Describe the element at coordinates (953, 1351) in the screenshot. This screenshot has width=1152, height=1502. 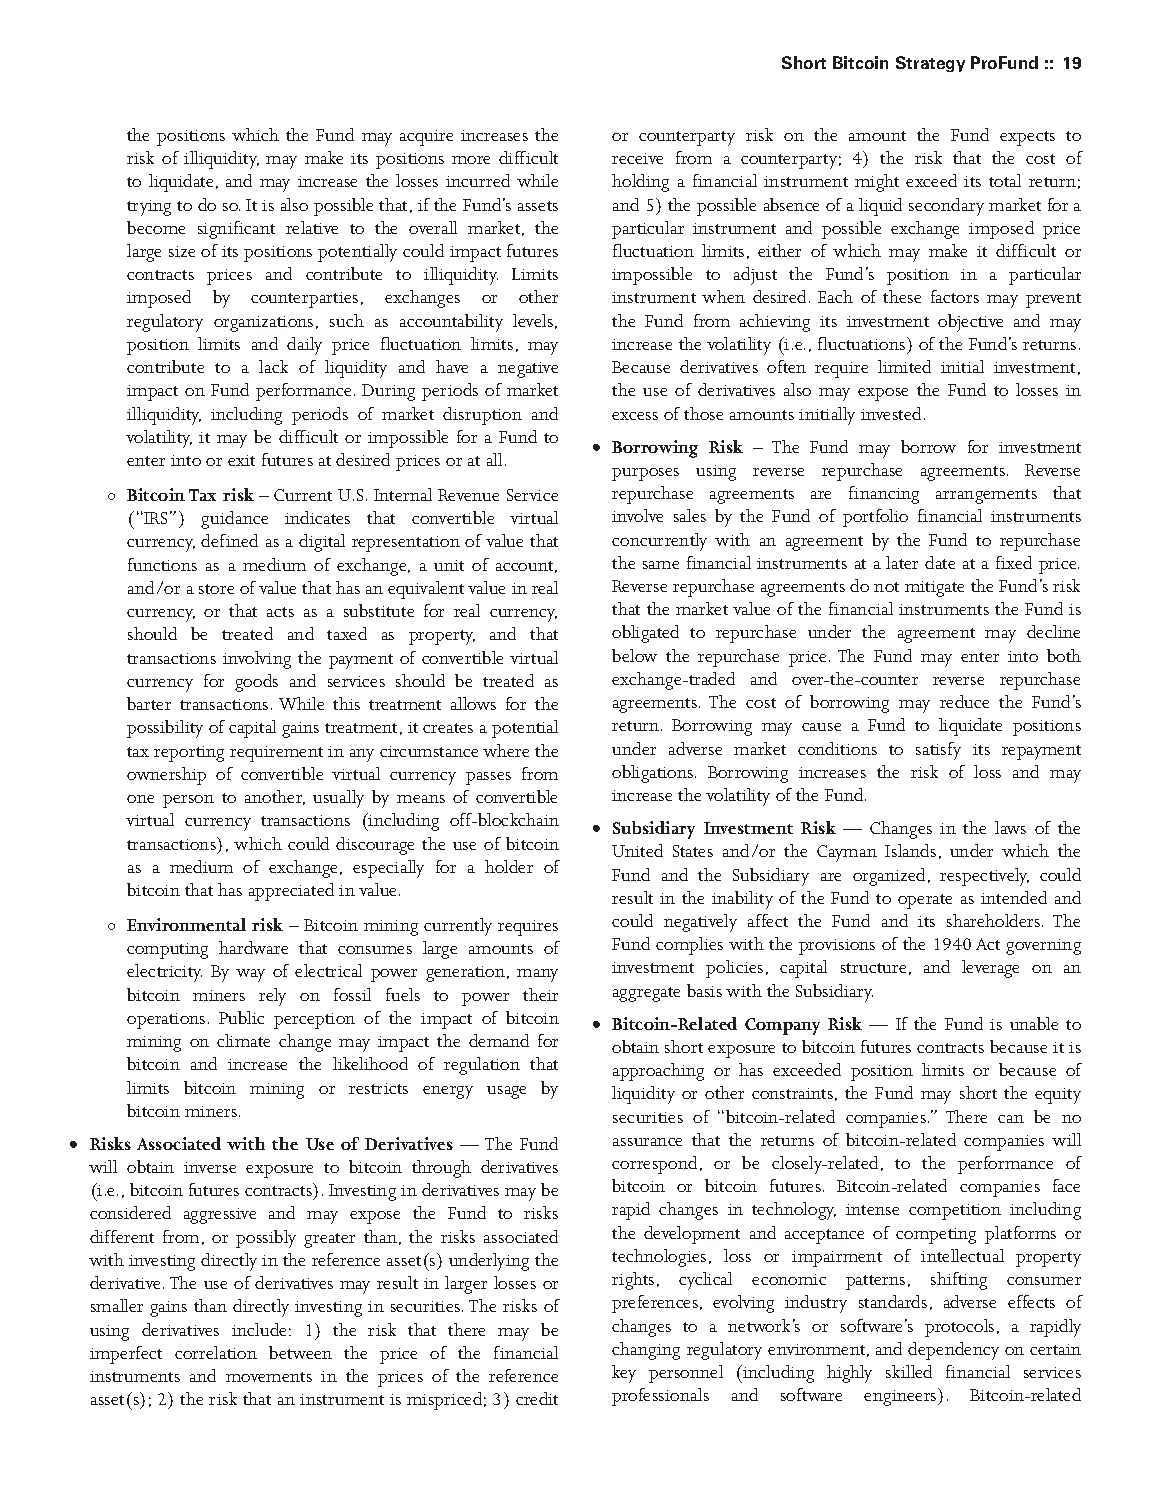
I see `dependency` at that location.
